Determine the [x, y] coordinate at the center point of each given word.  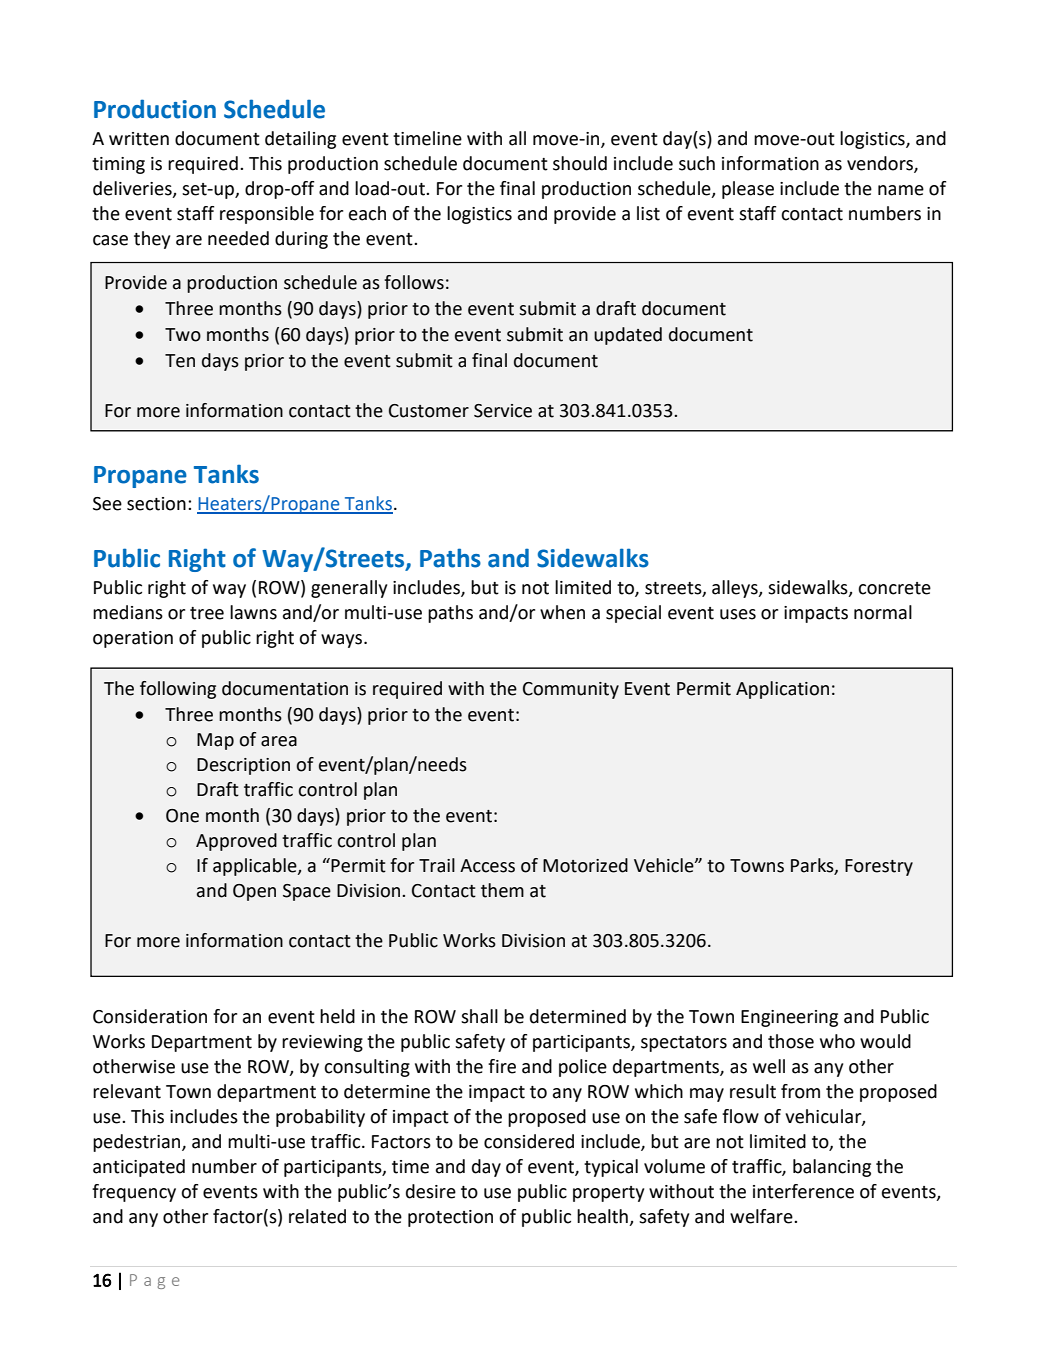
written [139, 139]
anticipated [139, 1168]
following [178, 690]
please [748, 190]
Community [571, 690]
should [580, 163]
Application [782, 690]
